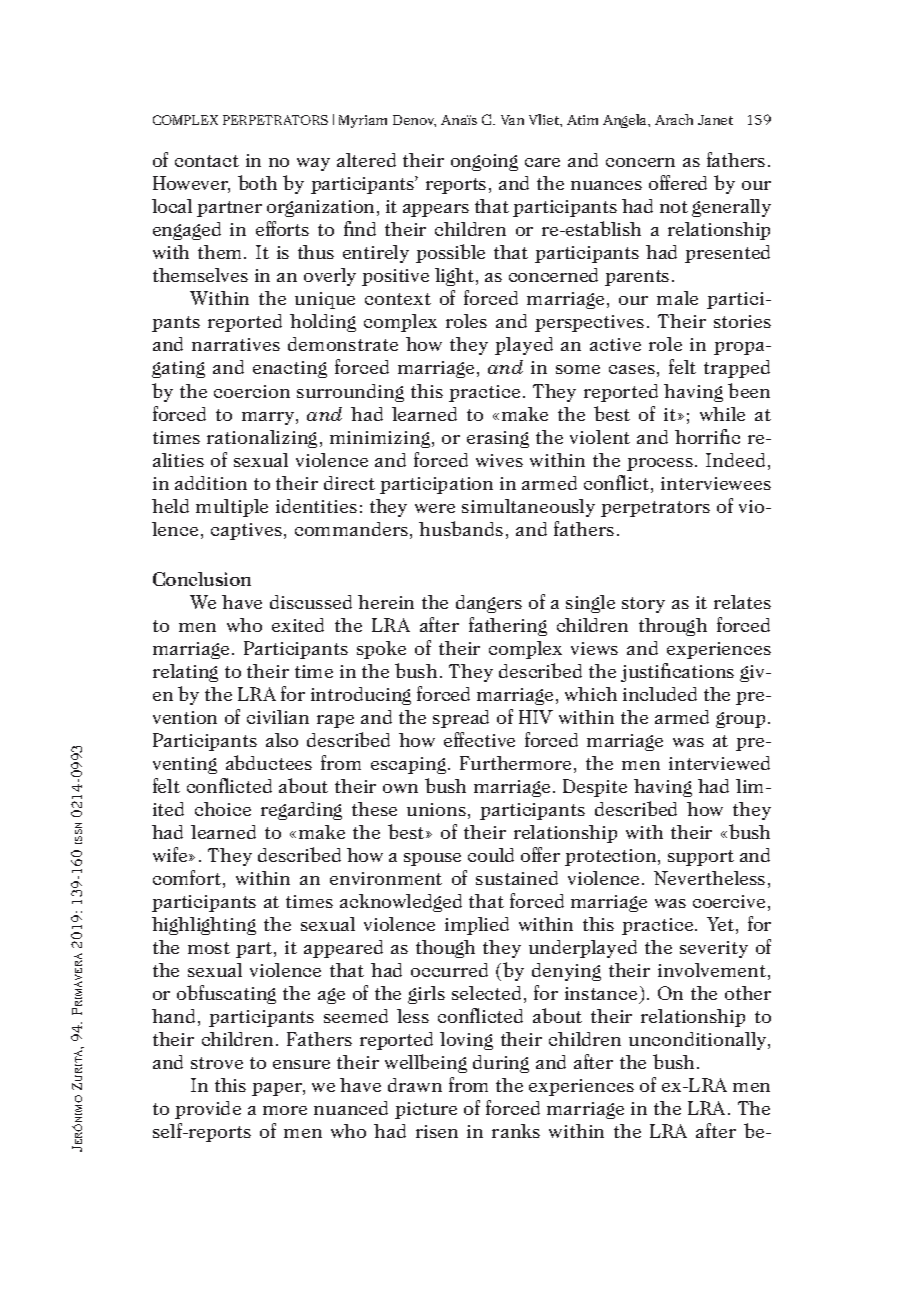  What do you see at coordinates (208, 1110) in the image?
I see `provide` at bounding box center [208, 1110].
